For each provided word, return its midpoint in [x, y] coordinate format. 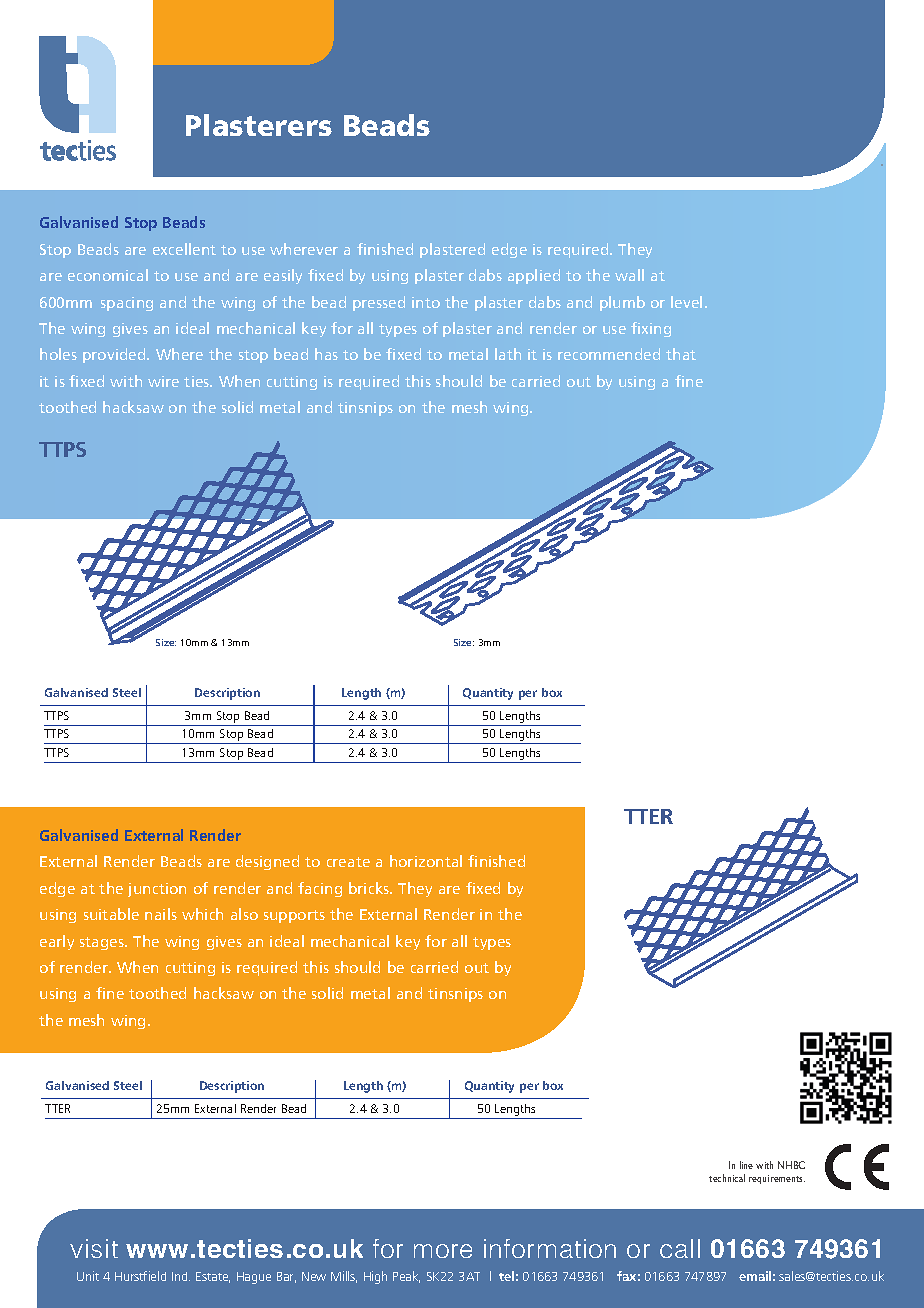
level [686, 302]
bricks [370, 888]
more [443, 1251]
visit [94, 1248]
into [426, 302]
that [681, 354]
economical [108, 275]
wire [163, 381]
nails [161, 914]
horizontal [426, 861]
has [326, 354]
